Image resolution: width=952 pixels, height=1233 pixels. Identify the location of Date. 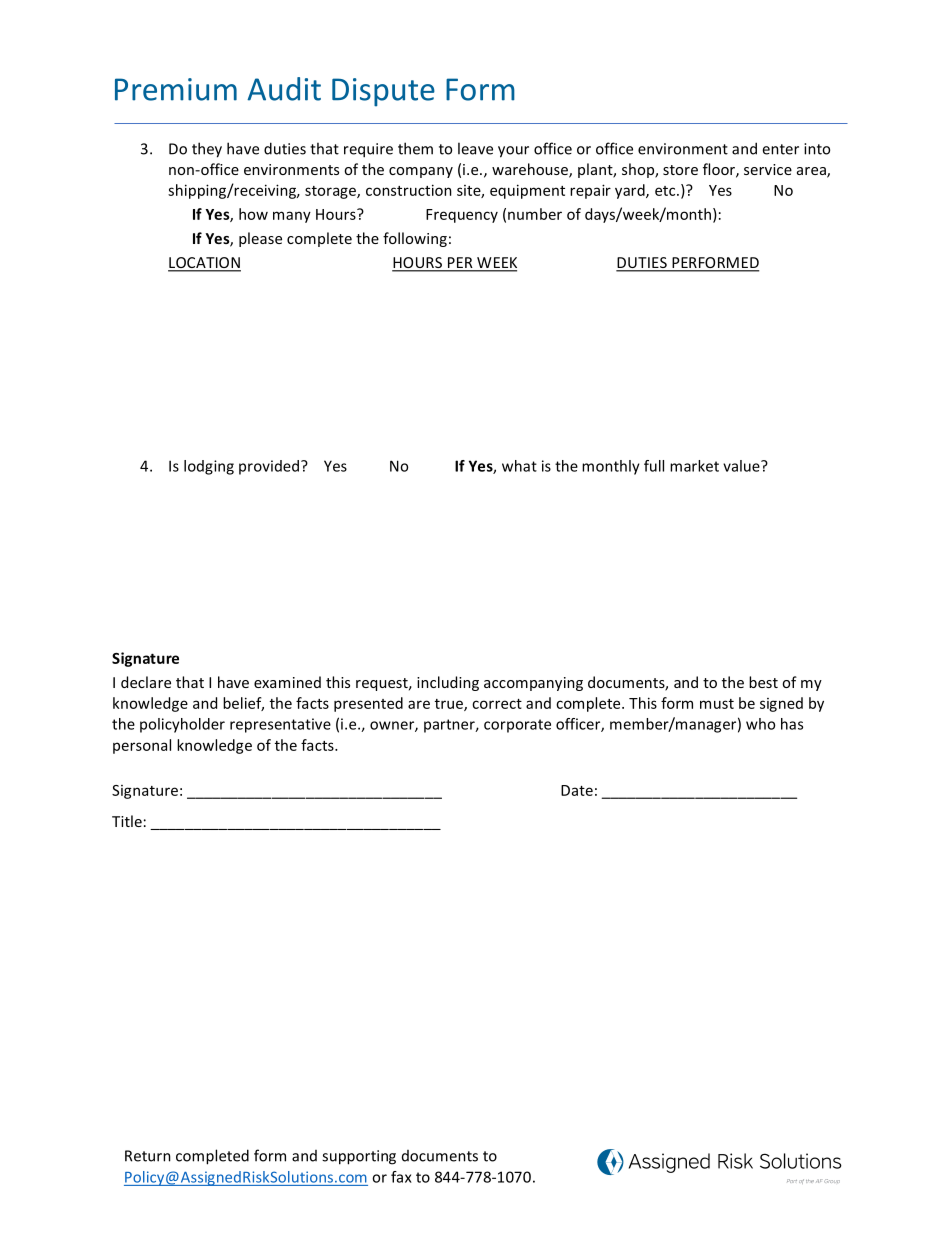
(577, 790).
